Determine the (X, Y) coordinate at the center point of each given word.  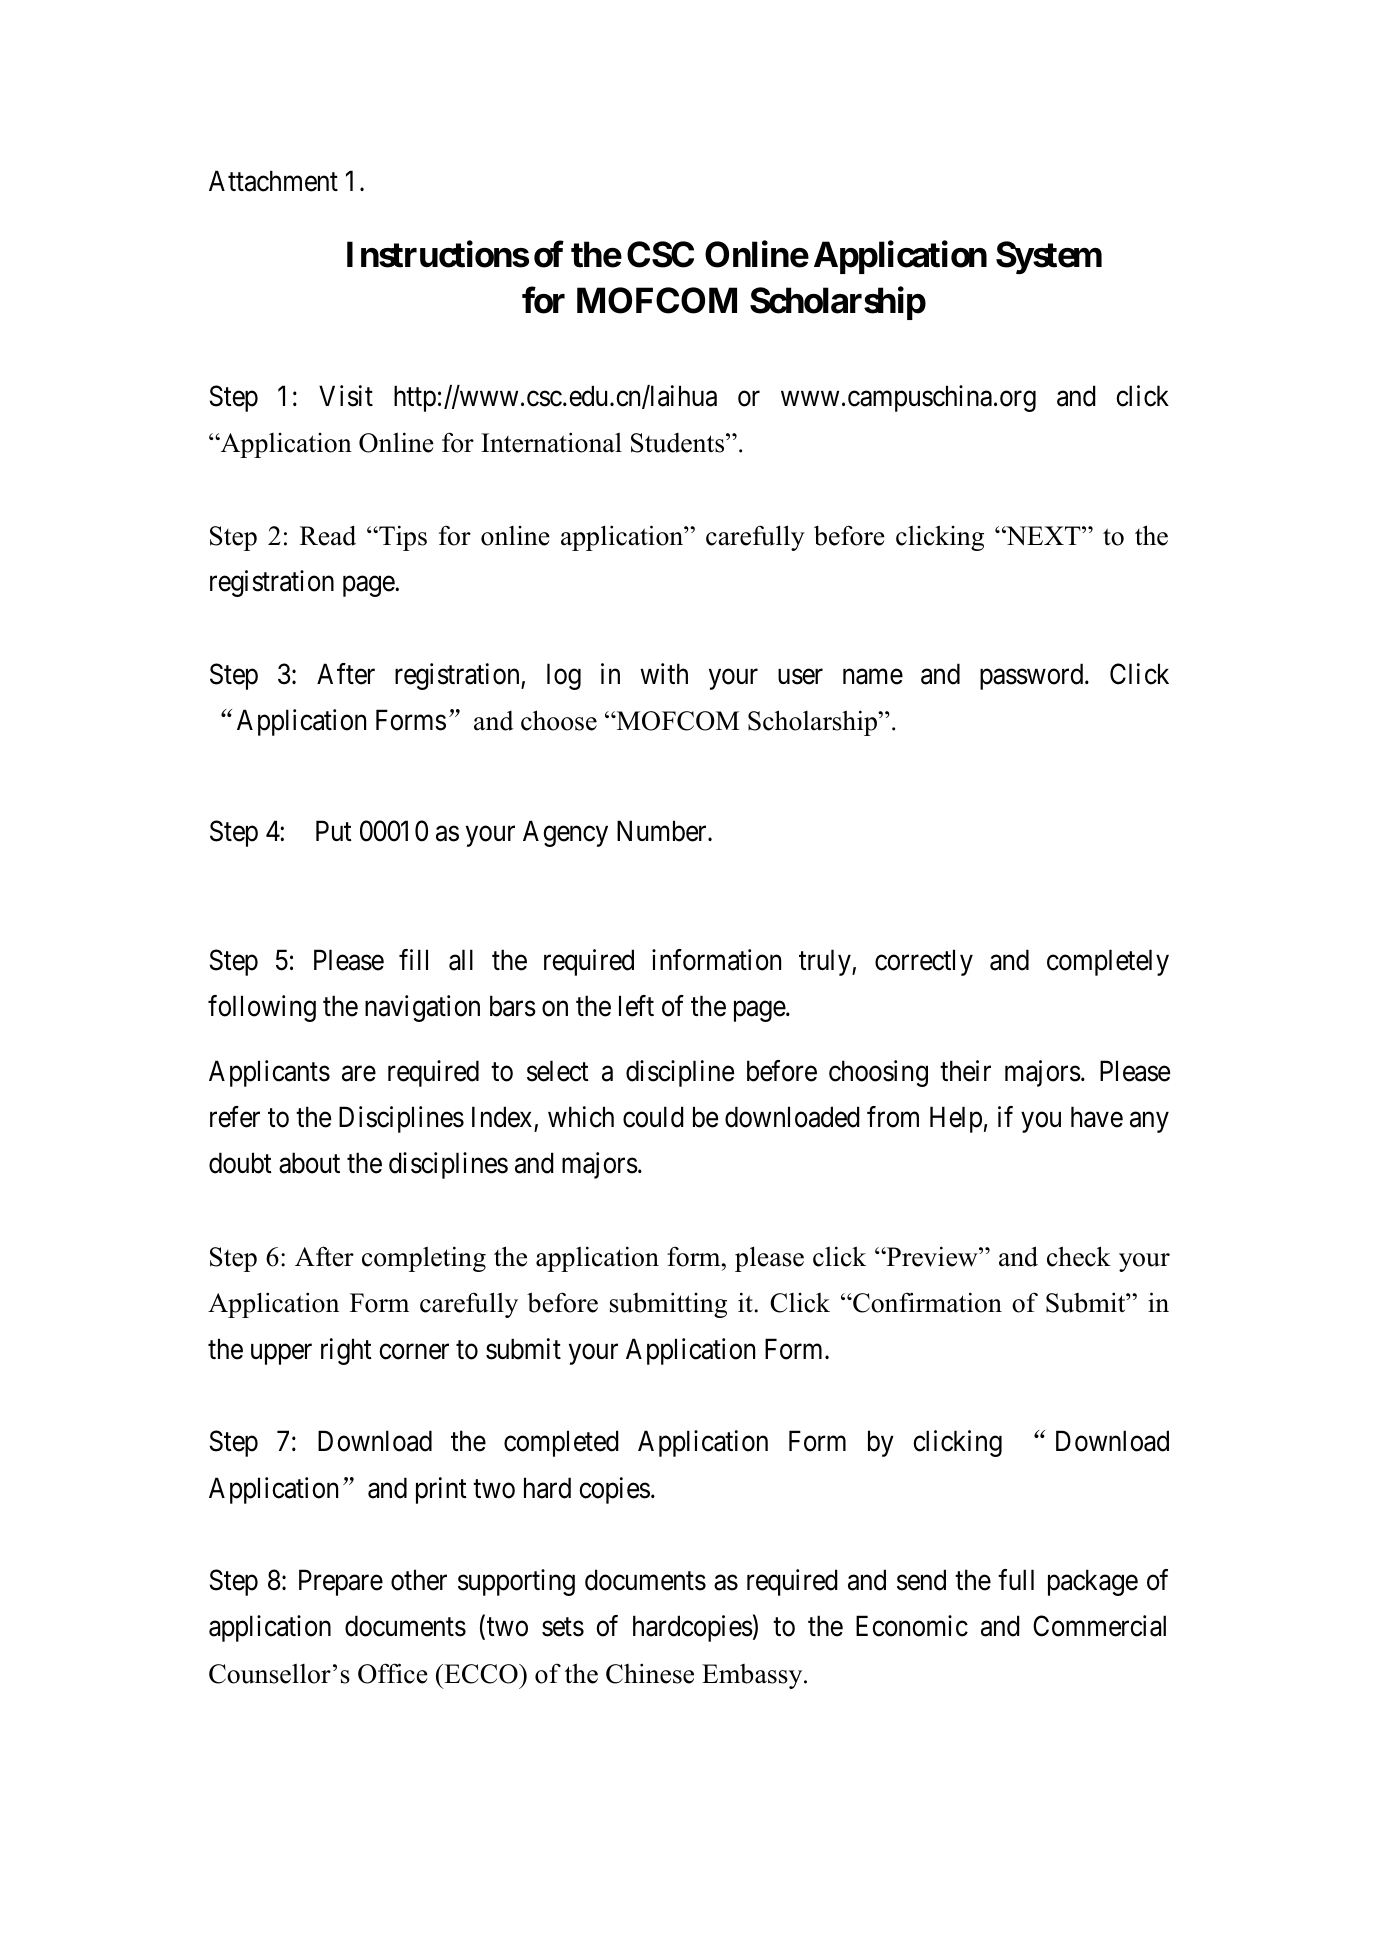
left (636, 1006)
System (1049, 257)
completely (1108, 962)
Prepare (341, 1583)
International (551, 442)
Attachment (273, 181)
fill (413, 959)
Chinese (650, 1673)
